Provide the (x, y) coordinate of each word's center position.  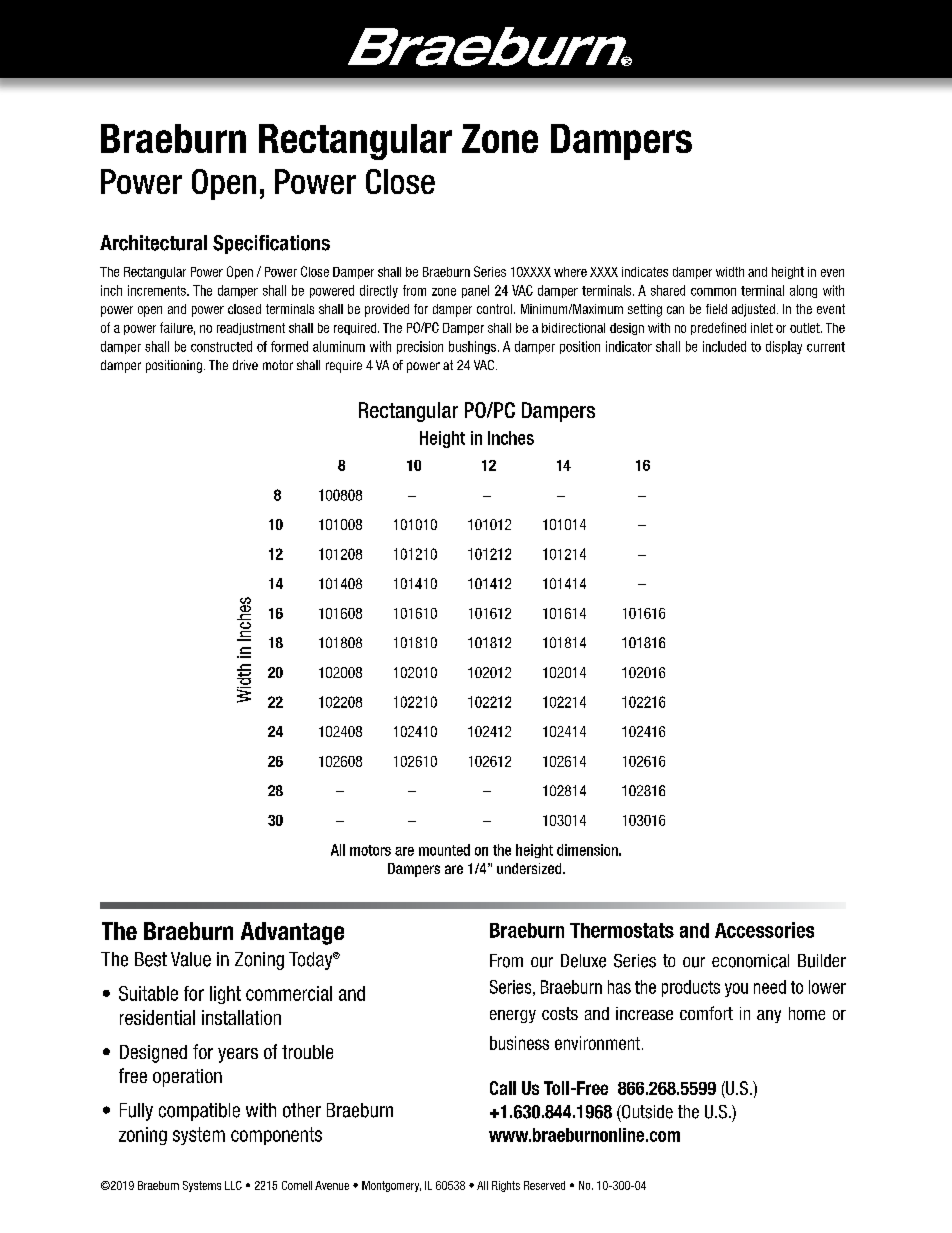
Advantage (292, 933)
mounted (444, 850)
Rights (506, 1186)
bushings (474, 347)
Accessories (764, 930)
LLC (233, 1185)
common (713, 292)
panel (475, 291)
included (724, 346)
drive (245, 365)
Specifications (271, 244)
